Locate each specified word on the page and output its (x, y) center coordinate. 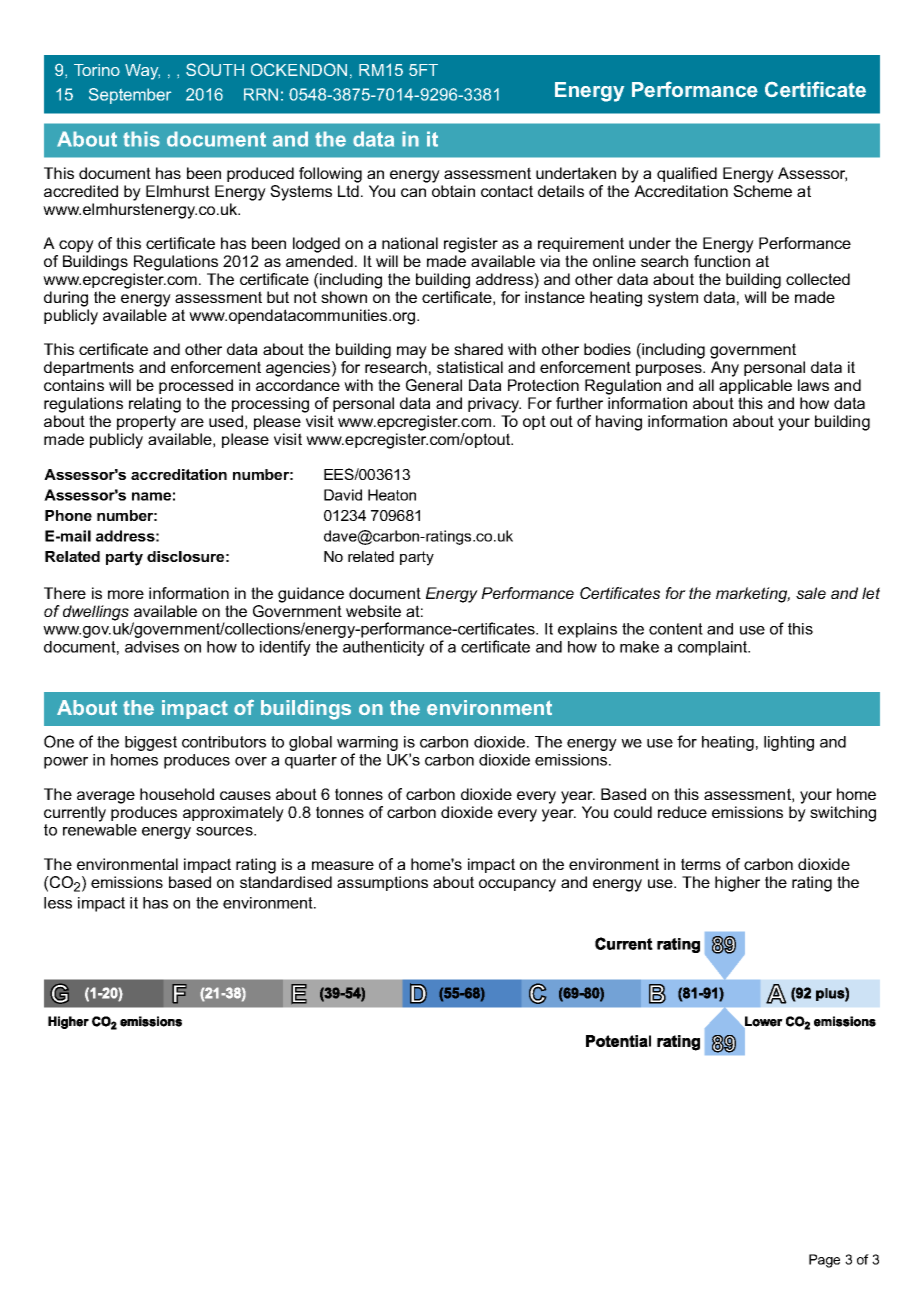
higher (737, 884)
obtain (453, 191)
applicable (755, 386)
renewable (100, 830)
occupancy (517, 885)
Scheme (762, 191)
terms (701, 864)
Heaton (392, 495)
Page (824, 1261)
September (130, 96)
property (146, 423)
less (58, 903)
